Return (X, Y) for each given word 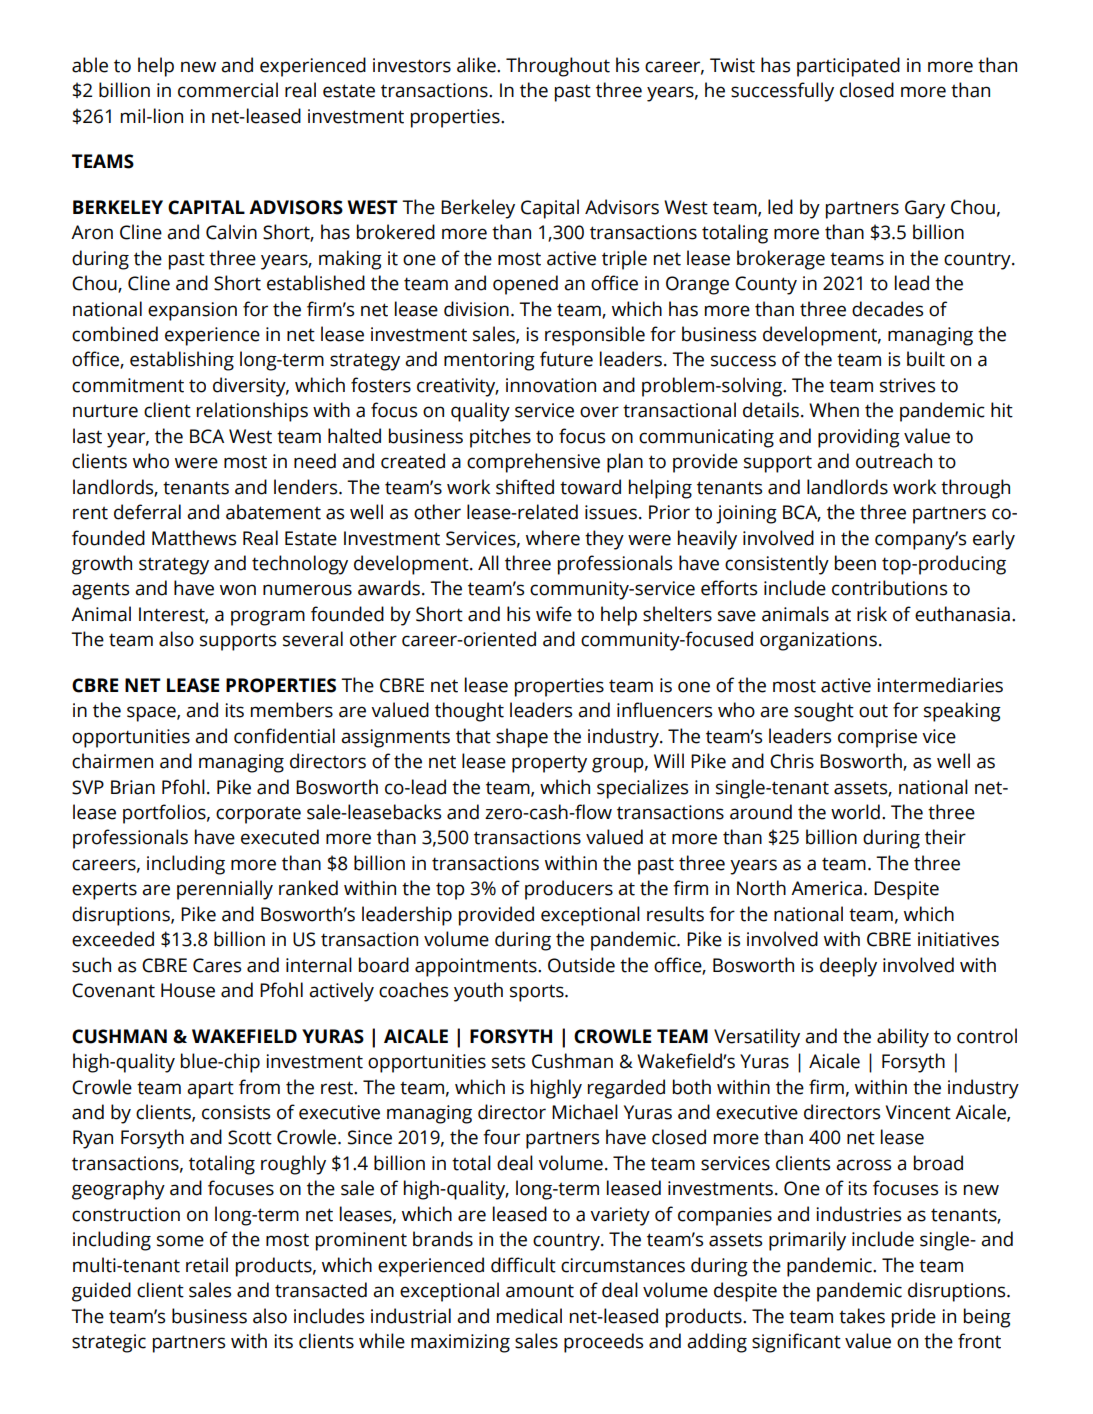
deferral (147, 512)
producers (569, 890)
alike (477, 65)
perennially (225, 890)
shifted (525, 487)
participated (848, 67)
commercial (228, 90)
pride (914, 1318)
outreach (894, 461)
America (826, 888)
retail (207, 1265)
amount (540, 1291)
